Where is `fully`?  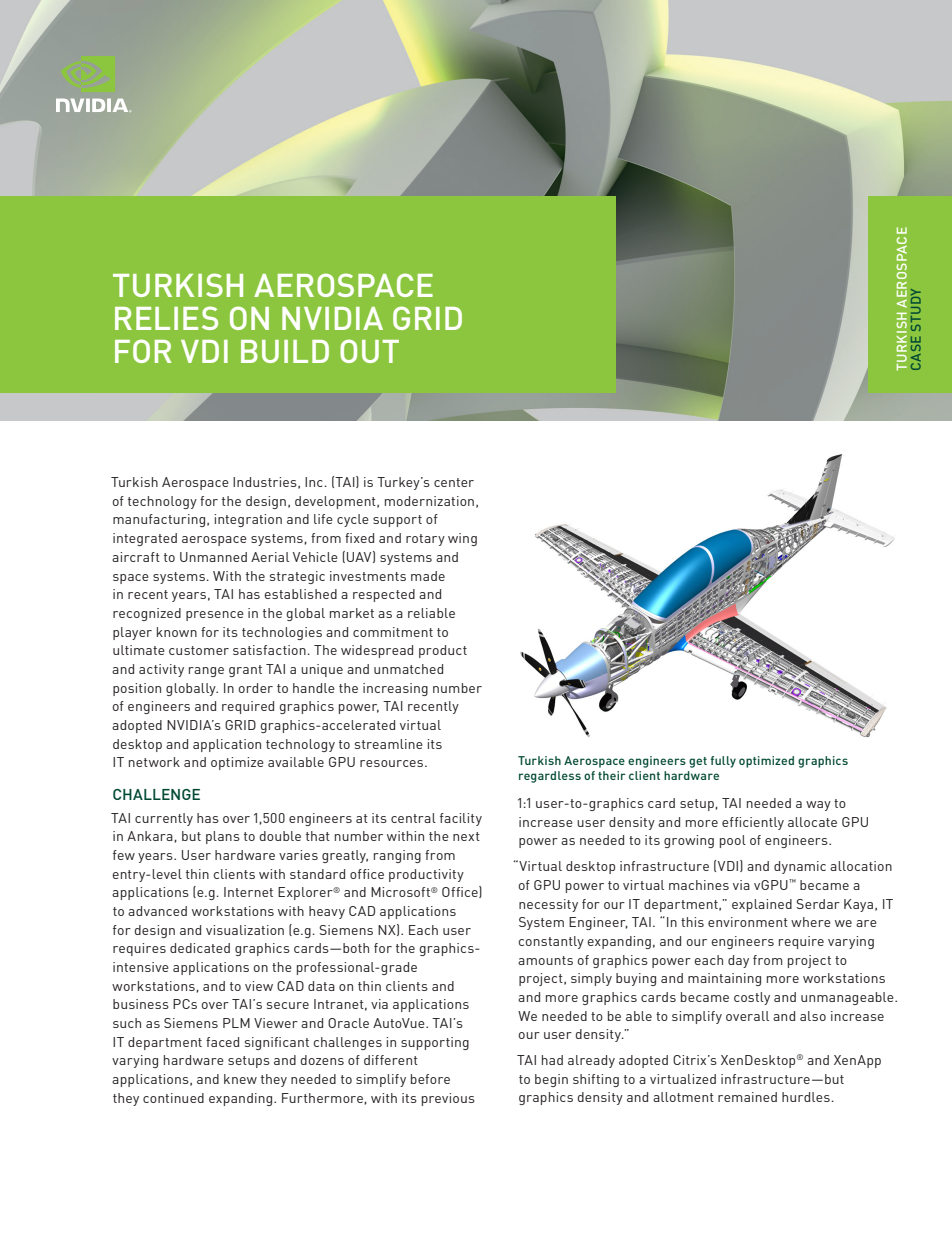 fully is located at coordinates (723, 762).
